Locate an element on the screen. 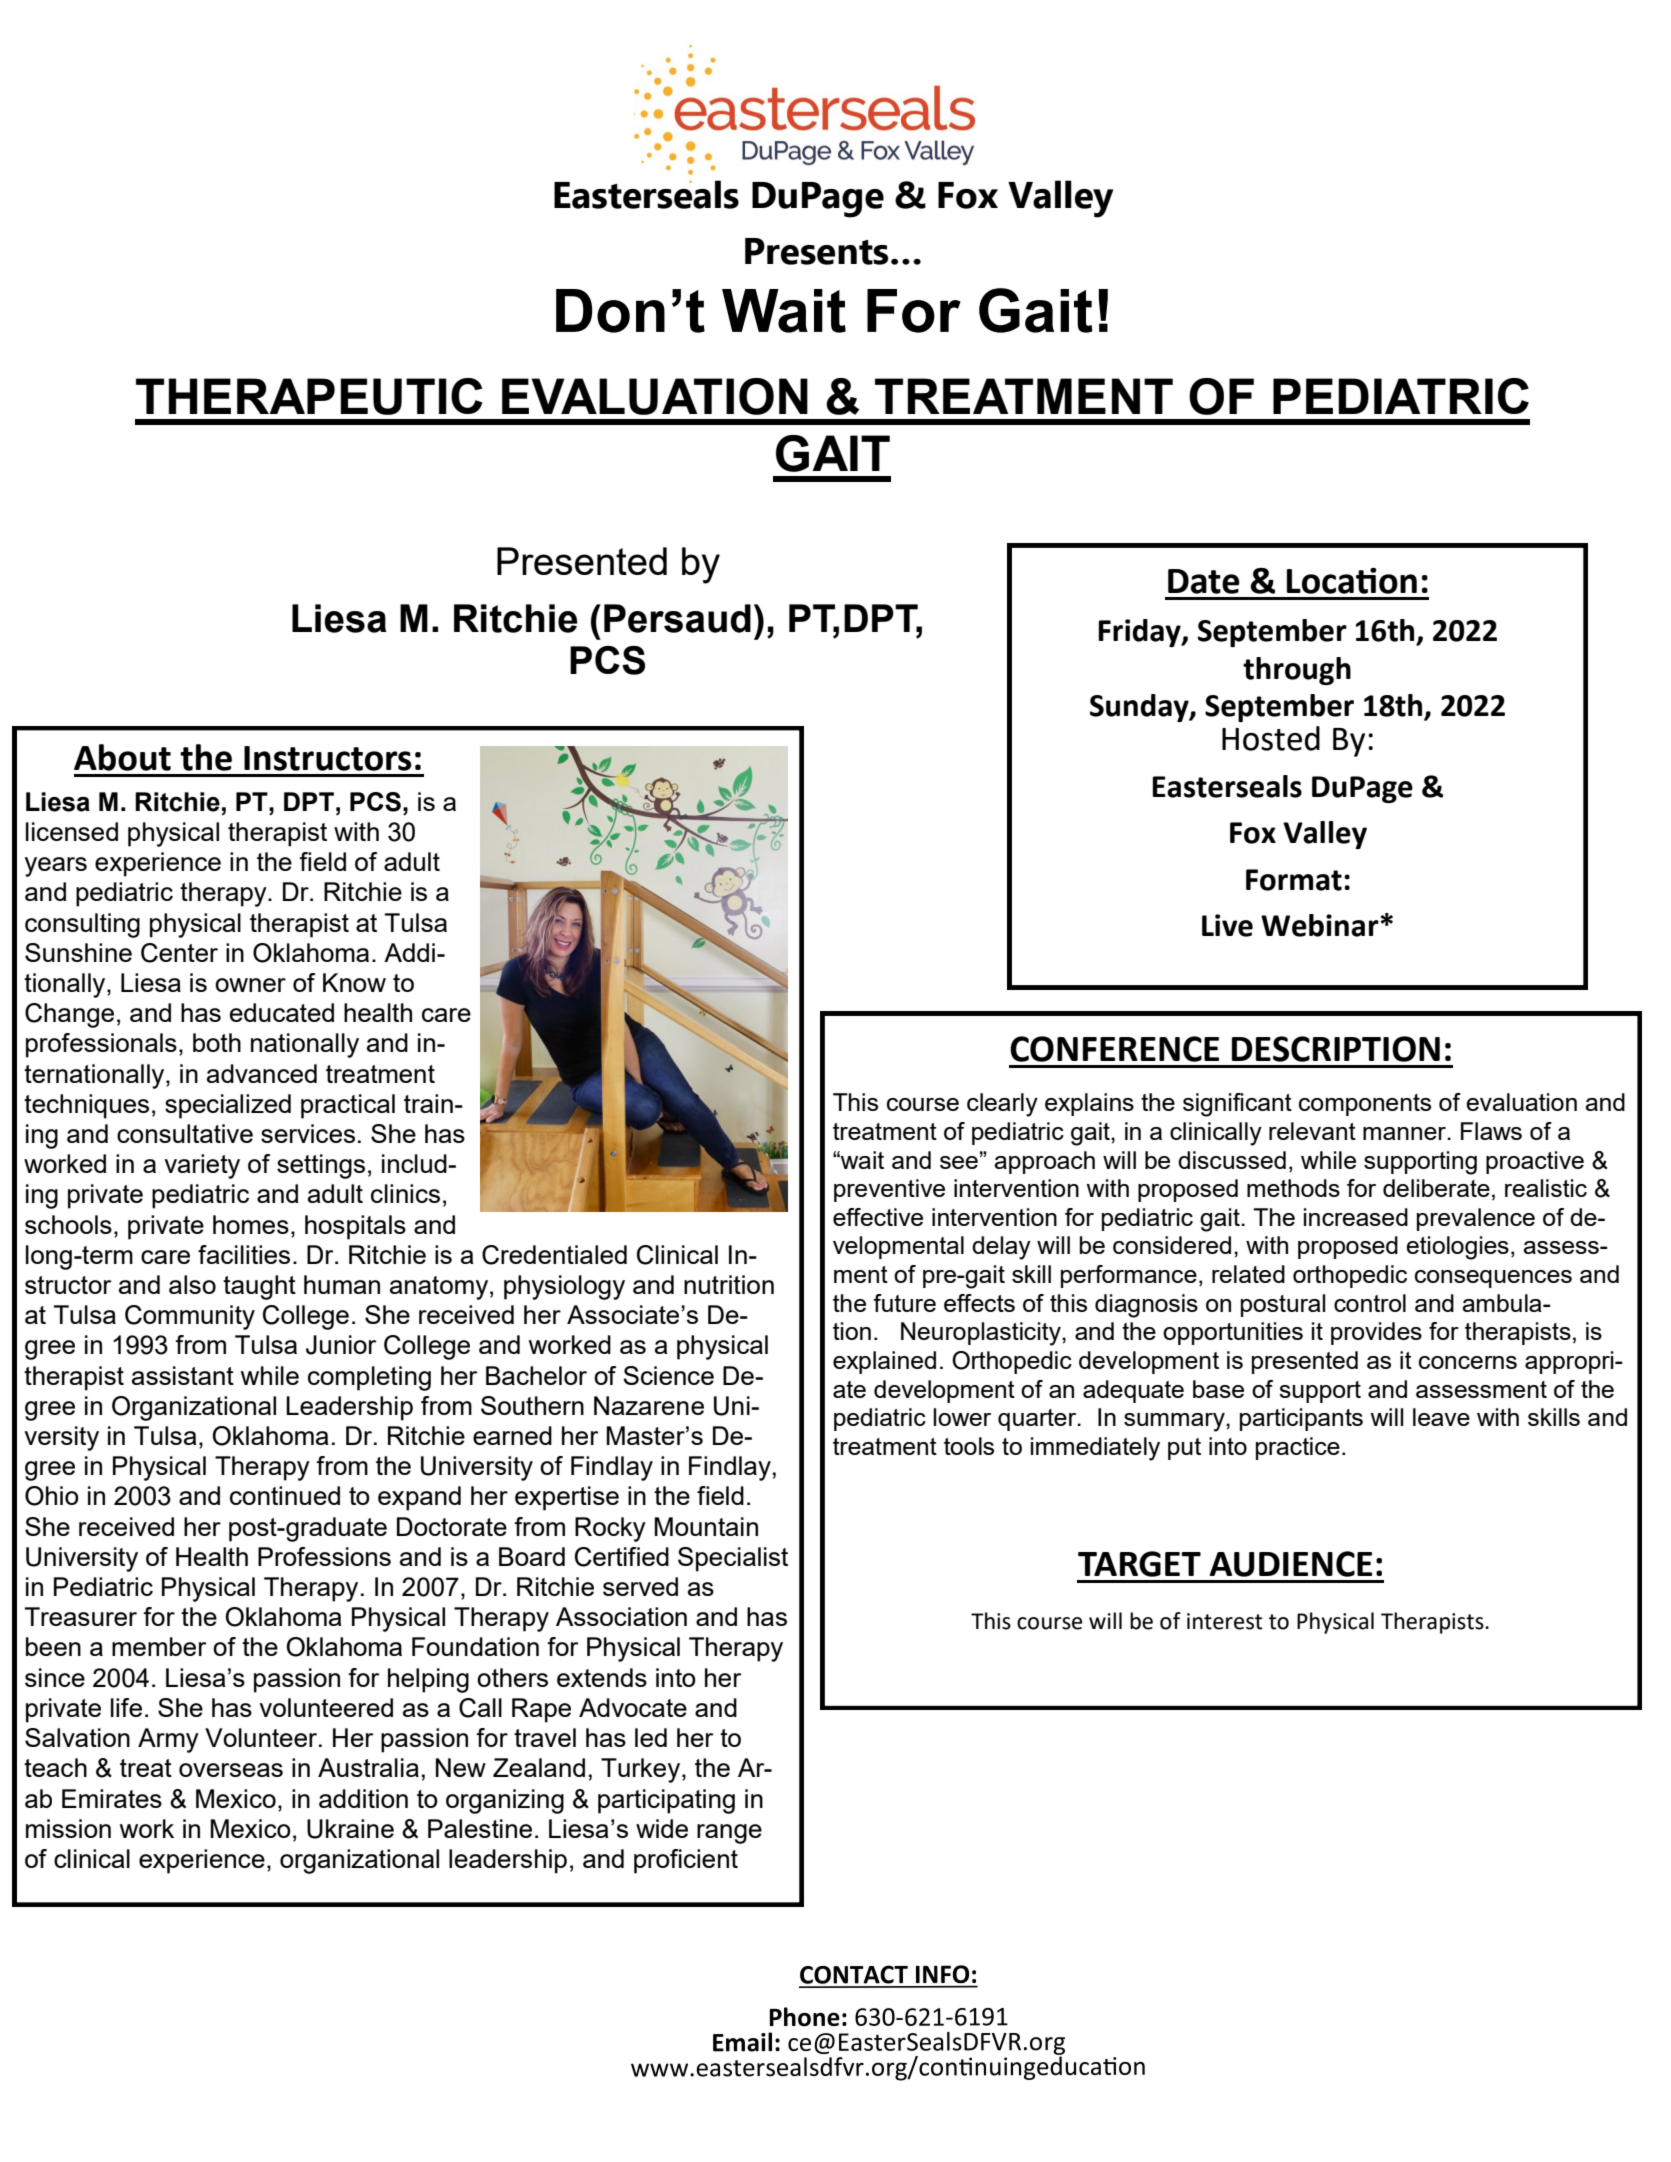  range is located at coordinates (729, 1834).
